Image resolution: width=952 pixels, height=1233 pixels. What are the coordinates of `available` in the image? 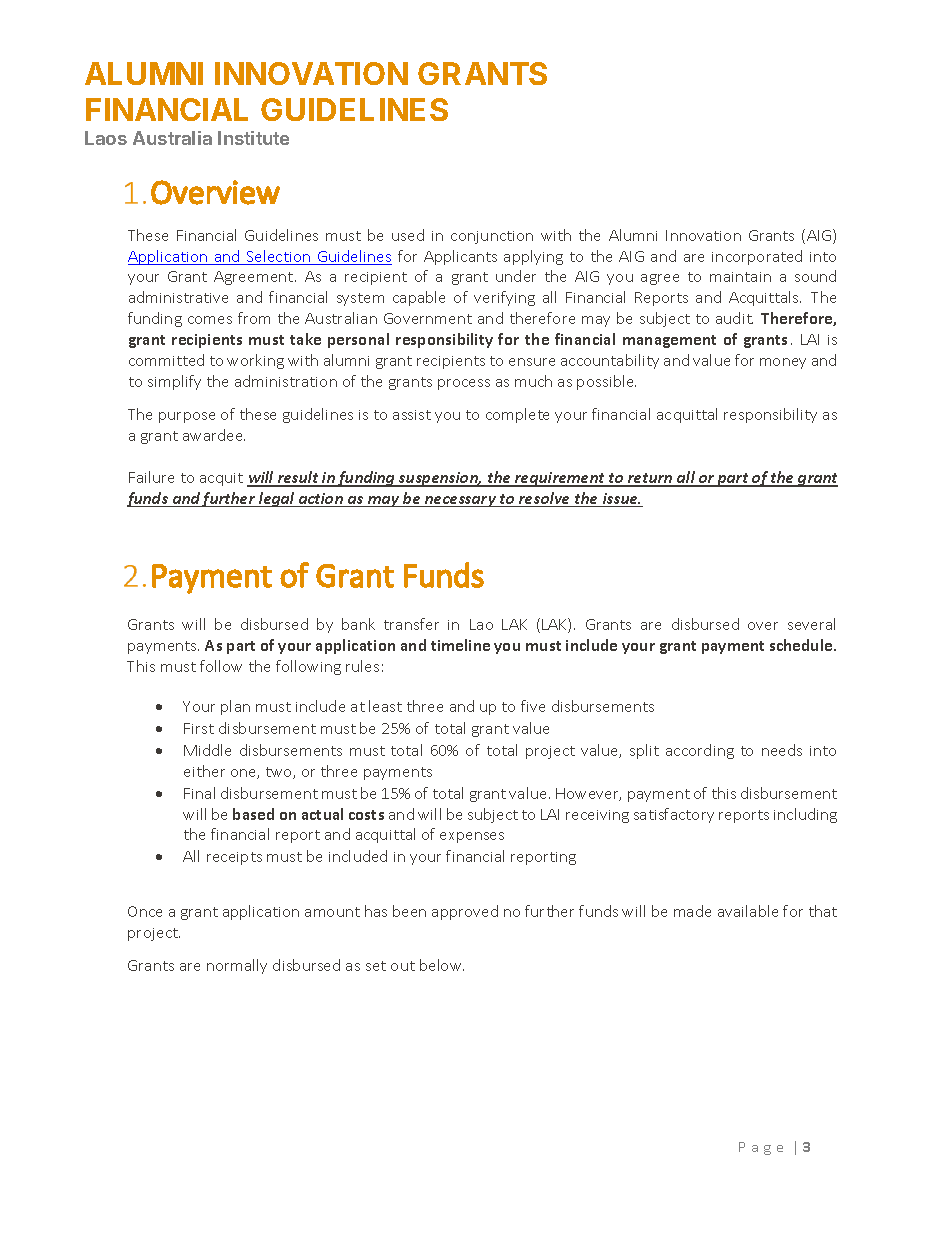 It's located at (748, 911).
